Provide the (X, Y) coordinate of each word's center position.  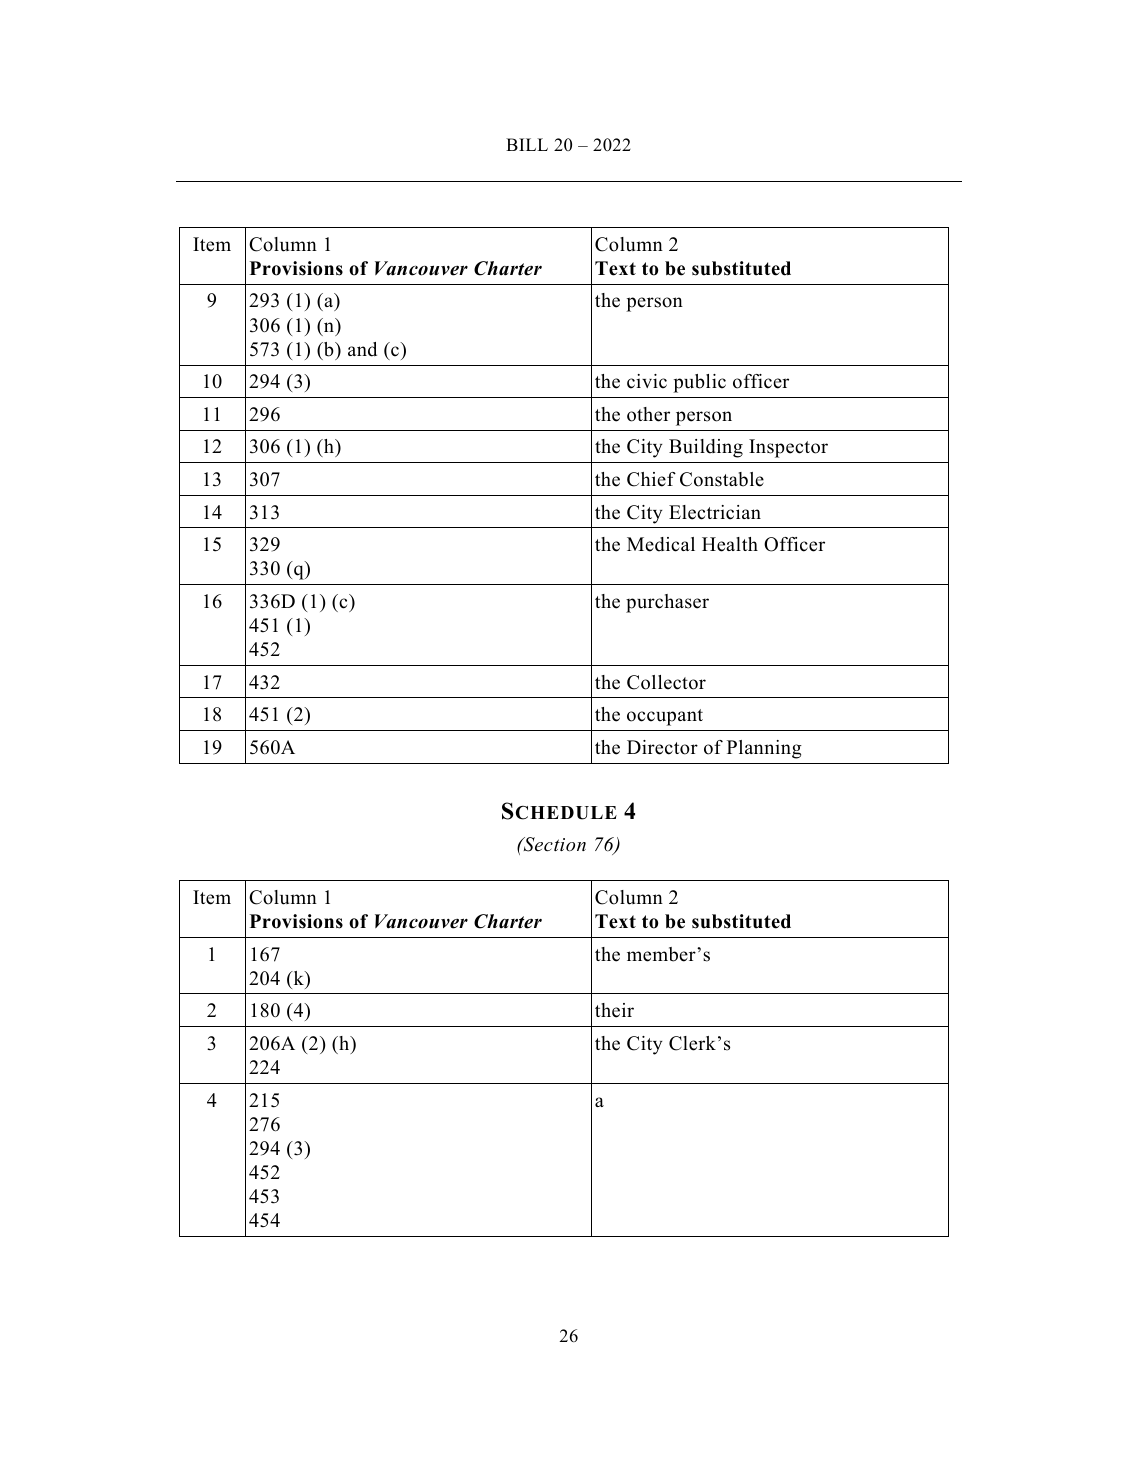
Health (730, 544)
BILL (527, 144)
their (614, 1010)
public (699, 383)
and (362, 349)
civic (647, 381)
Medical (661, 544)
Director (662, 747)
